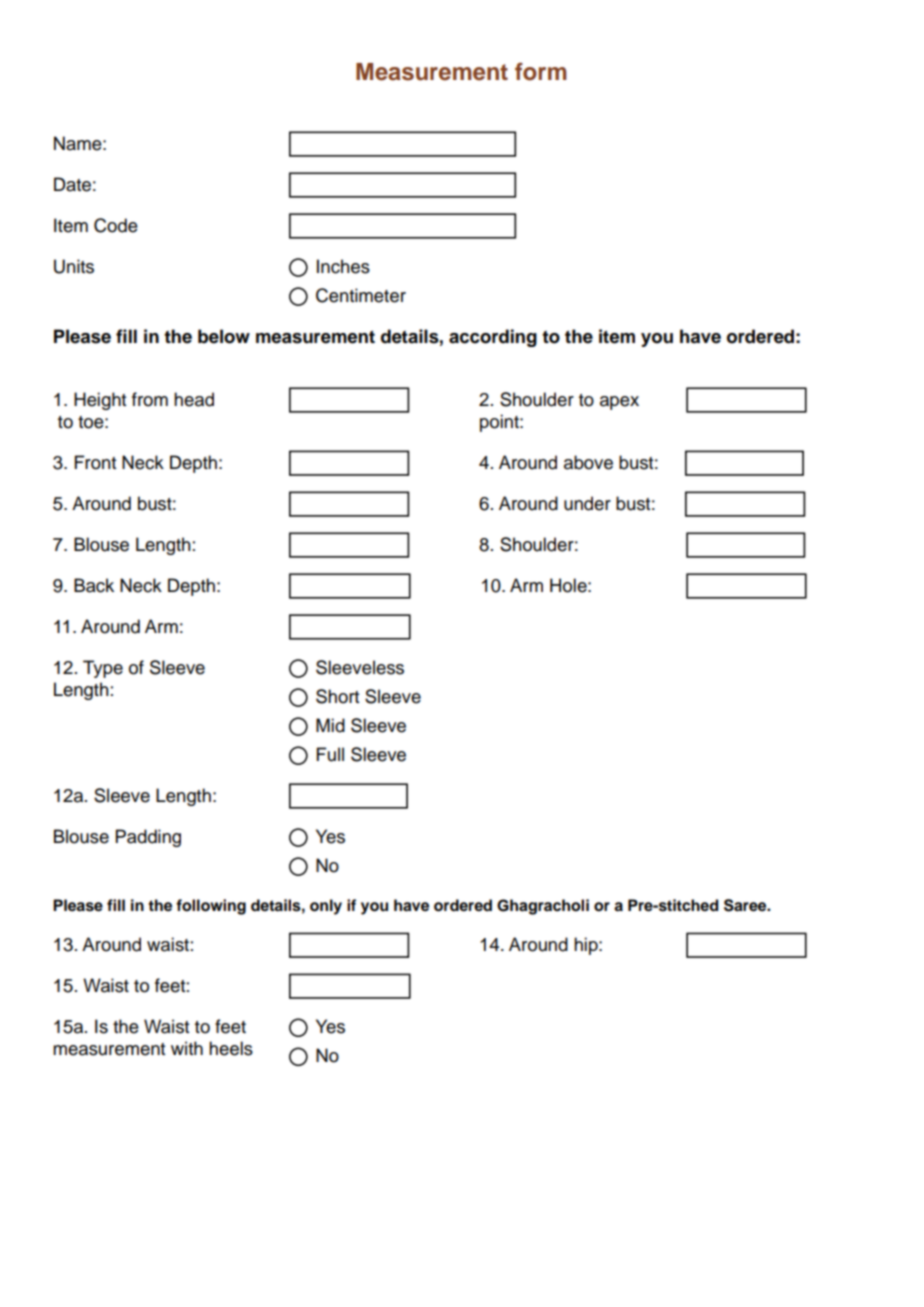 This screenshot has height=1307, width=924. Describe the element at coordinates (187, 1048) in the screenshot. I see `with` at that location.
